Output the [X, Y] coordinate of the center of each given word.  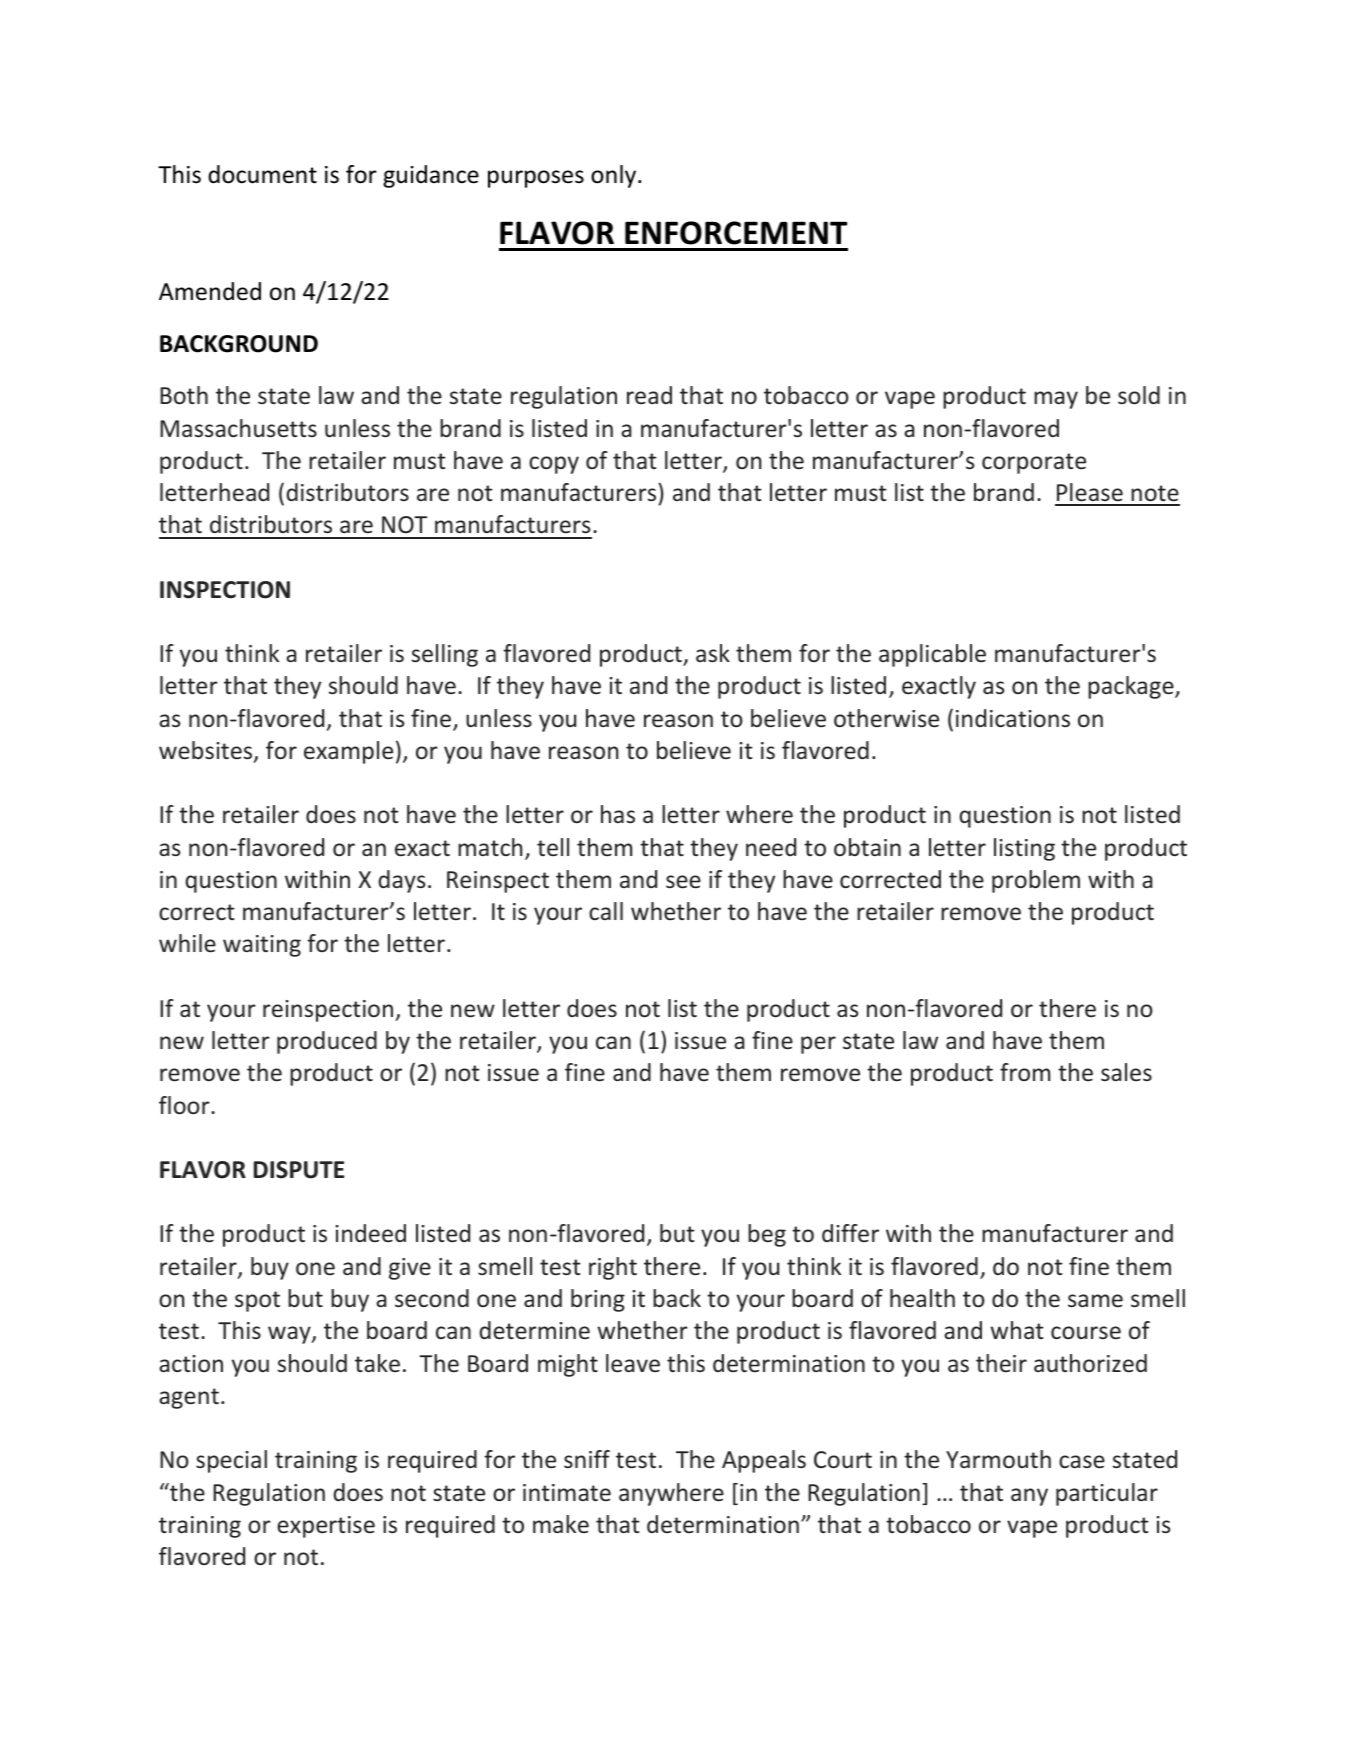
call [606, 911]
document [262, 174]
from [1025, 1072]
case [1082, 1461]
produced [327, 1042]
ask [713, 653]
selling [445, 655]
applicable [932, 655]
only [615, 176]
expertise [326, 1527]
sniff [587, 1459]
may [1056, 400]
